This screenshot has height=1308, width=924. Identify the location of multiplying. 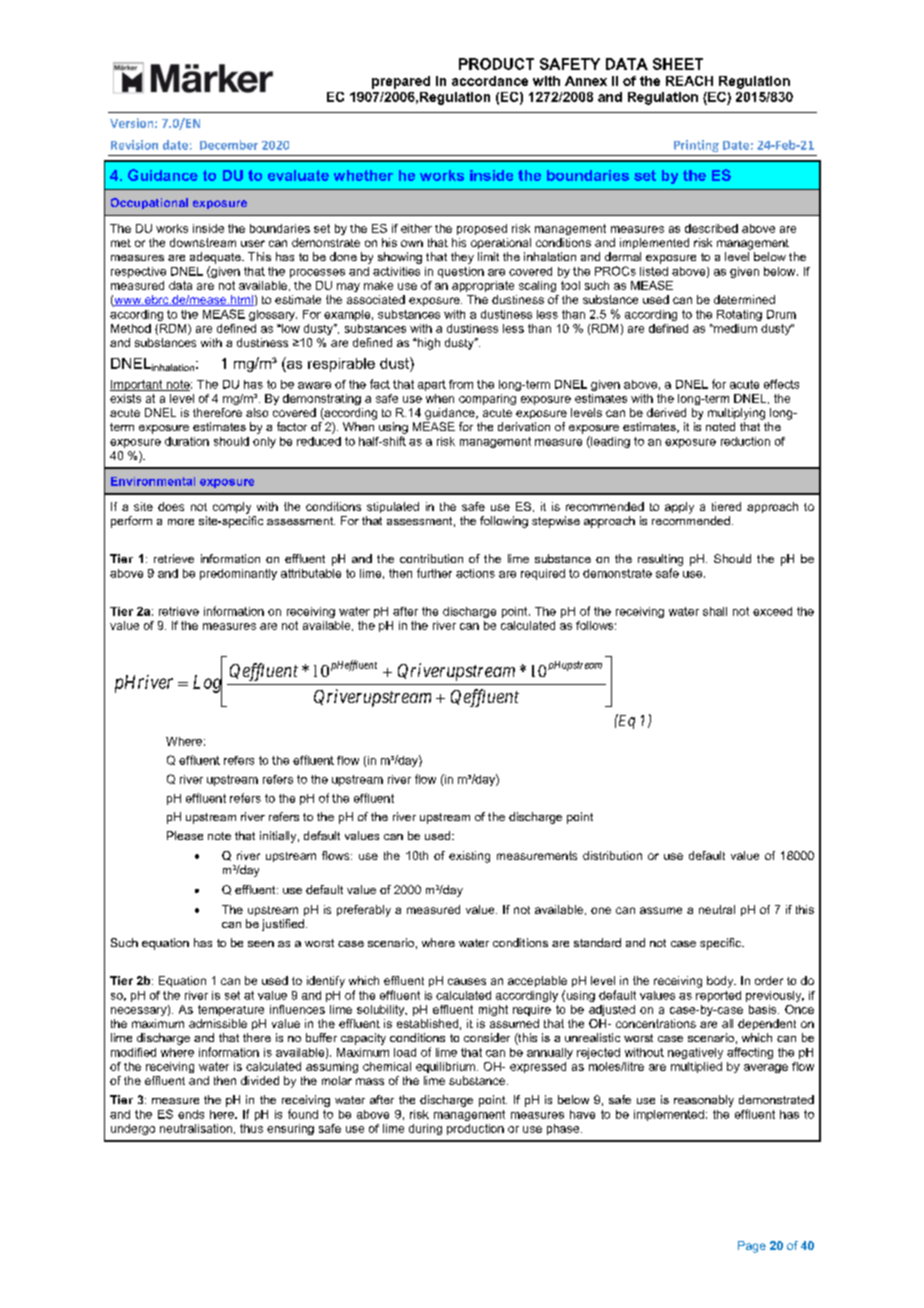
(736, 414).
